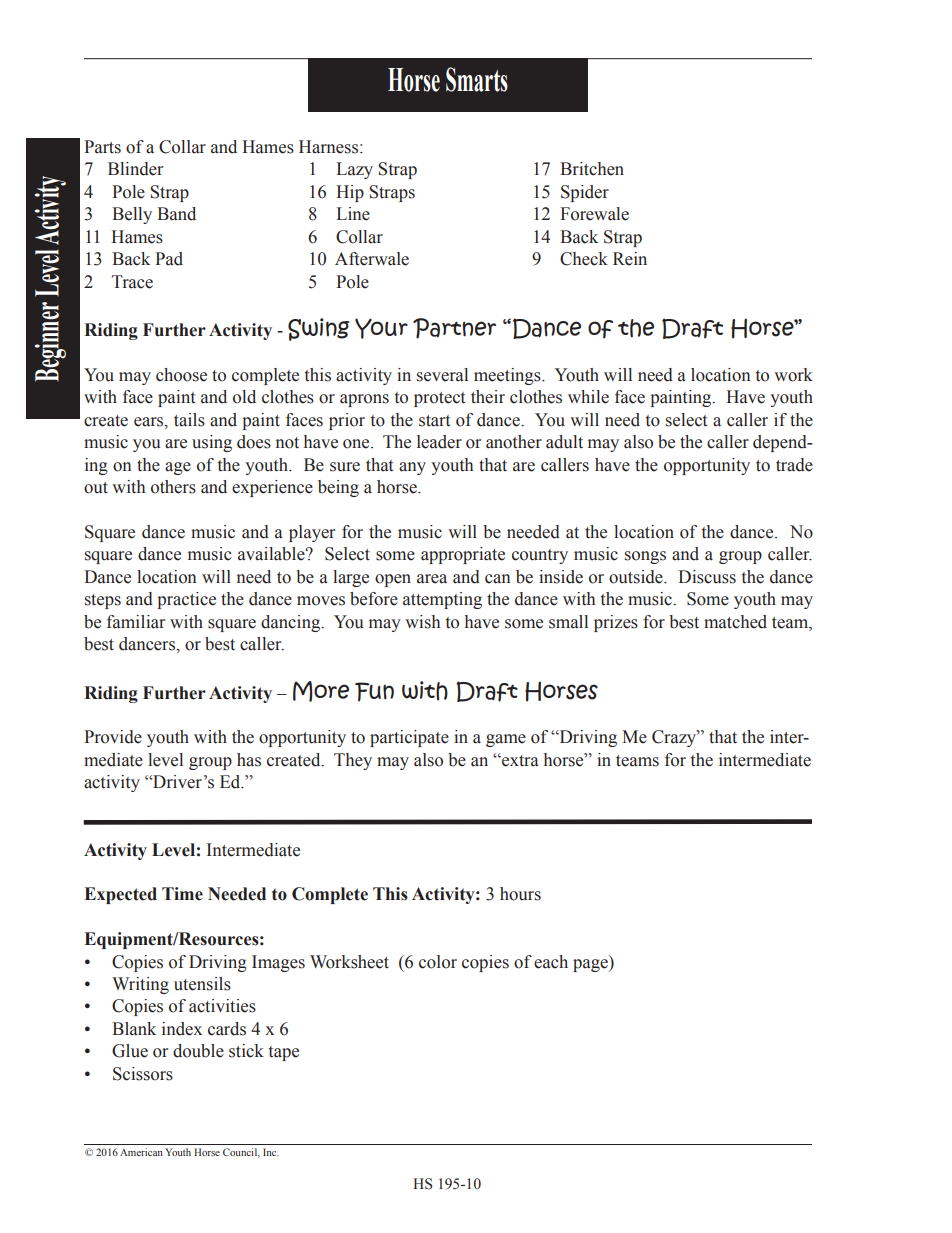 The height and width of the image is (1233, 952). What do you see at coordinates (735, 622) in the image?
I see `matched` at bounding box center [735, 622].
